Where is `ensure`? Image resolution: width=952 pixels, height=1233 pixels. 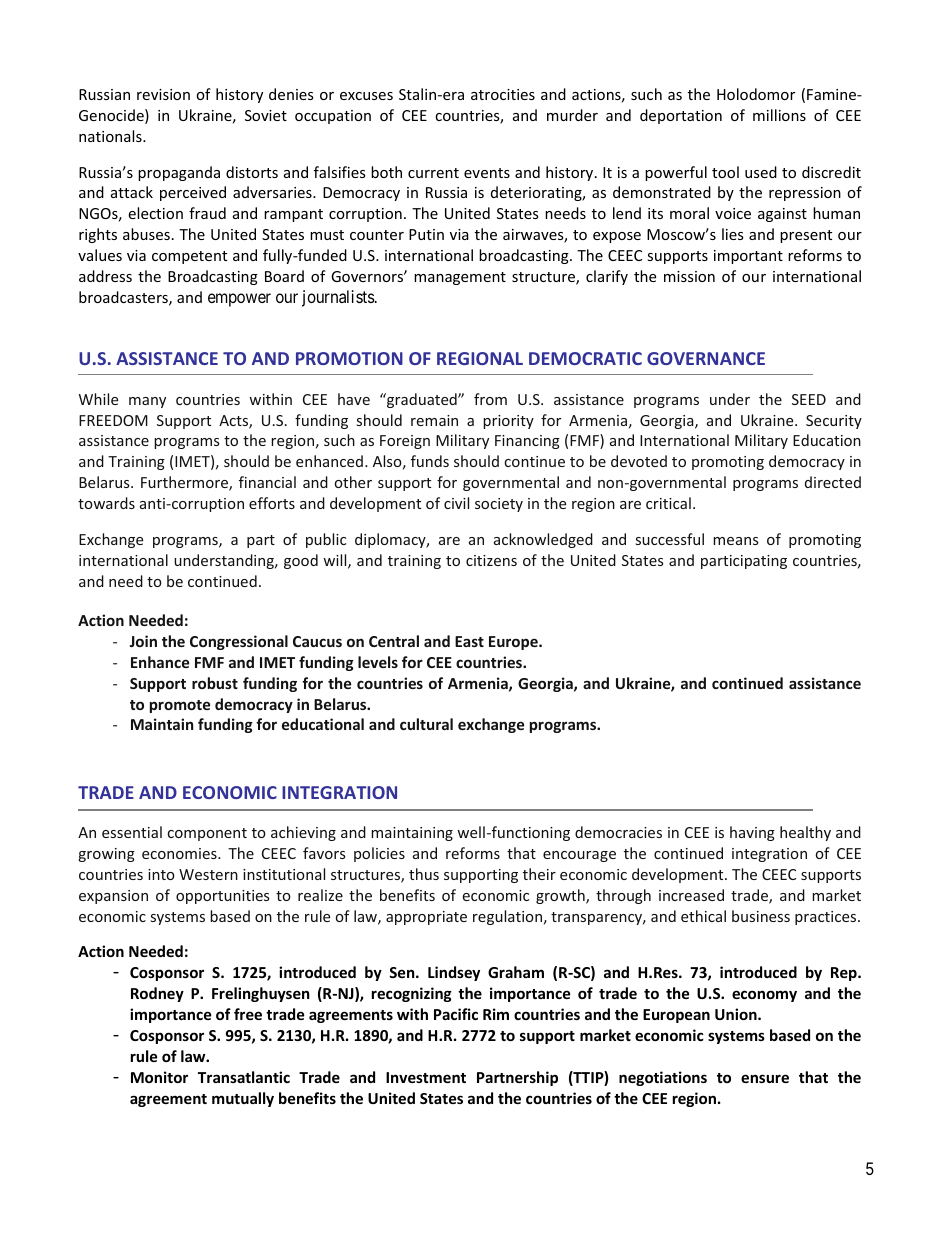
ensure is located at coordinates (765, 1078).
